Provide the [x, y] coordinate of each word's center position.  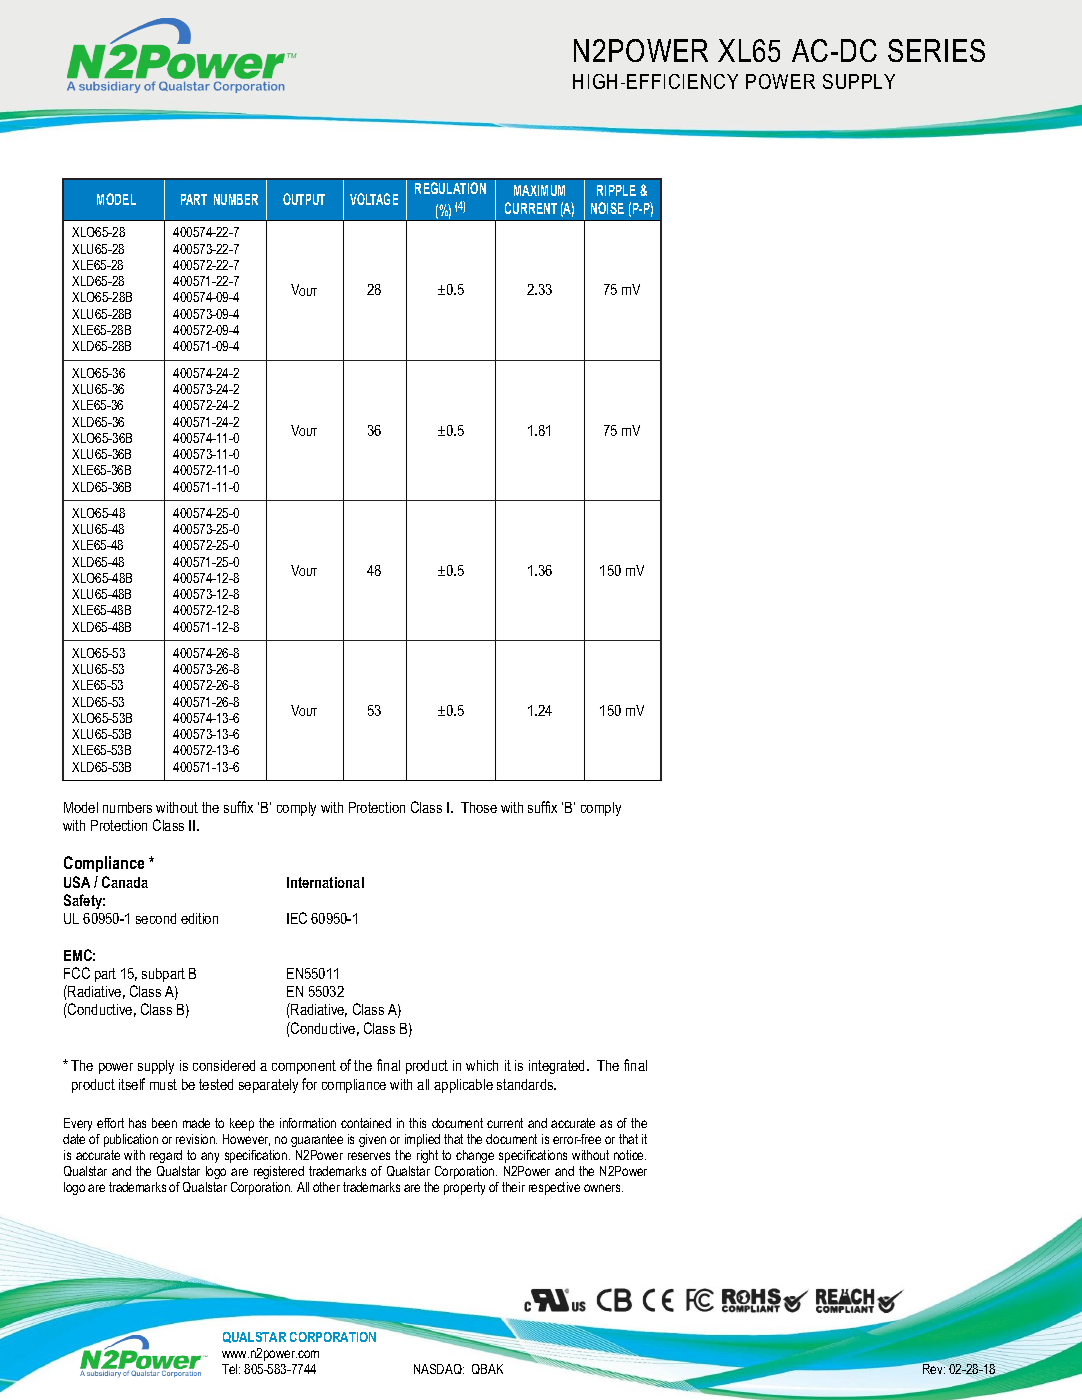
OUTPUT [304, 199]
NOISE [607, 208]
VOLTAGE [374, 199]
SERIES [936, 50]
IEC [297, 918]
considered [224, 1065]
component [304, 1067]
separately [268, 1086]
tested [216, 1084]
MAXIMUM [539, 190]
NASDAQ [439, 1369]
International [325, 882]
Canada [125, 882]
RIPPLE [616, 190]
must [163, 1084]
